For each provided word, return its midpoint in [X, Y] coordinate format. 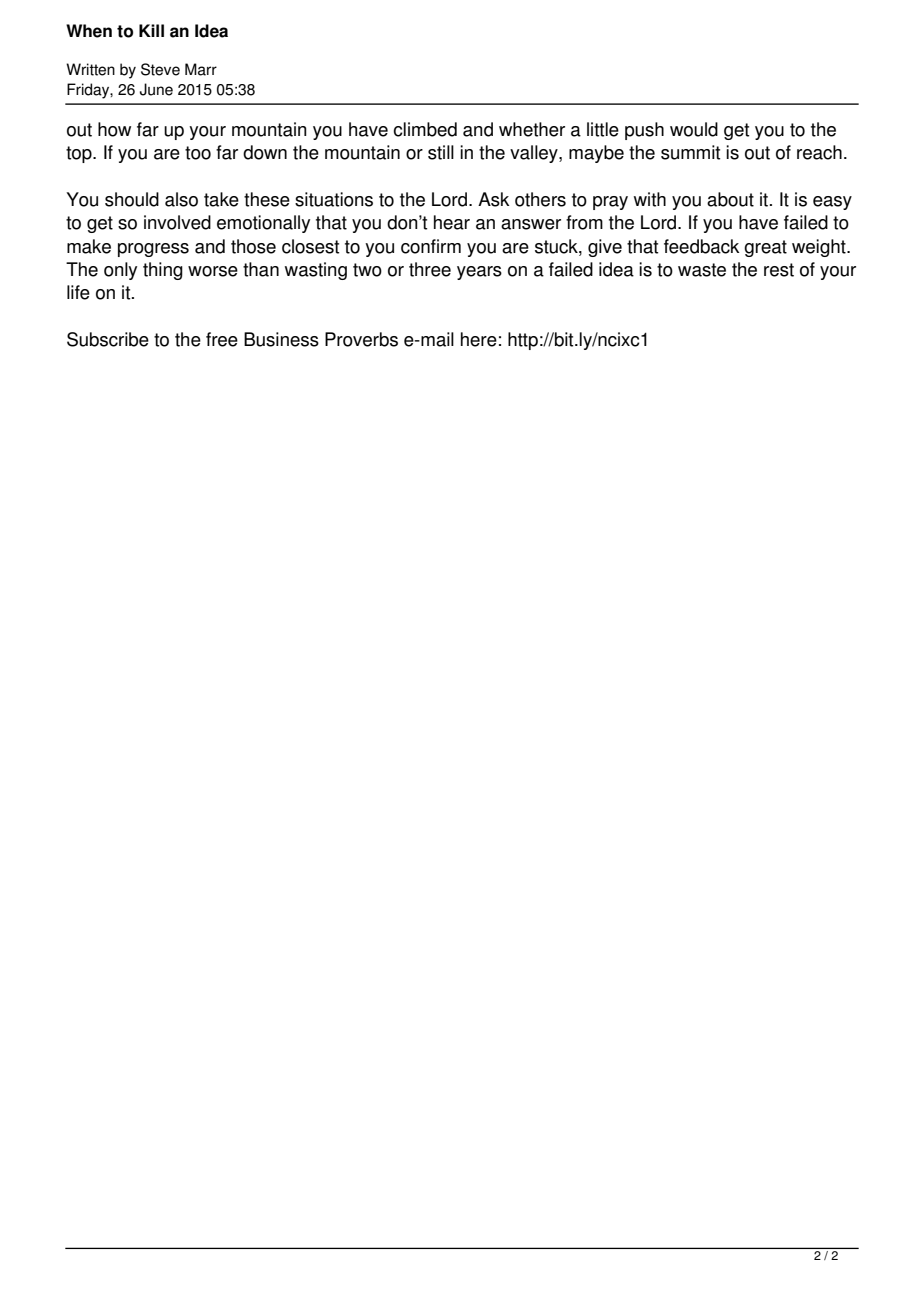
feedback [701, 246]
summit [690, 152]
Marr [201, 69]
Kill [151, 30]
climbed [425, 129]
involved [177, 222]
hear [452, 222]
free [222, 339]
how [114, 129]
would [694, 129]
